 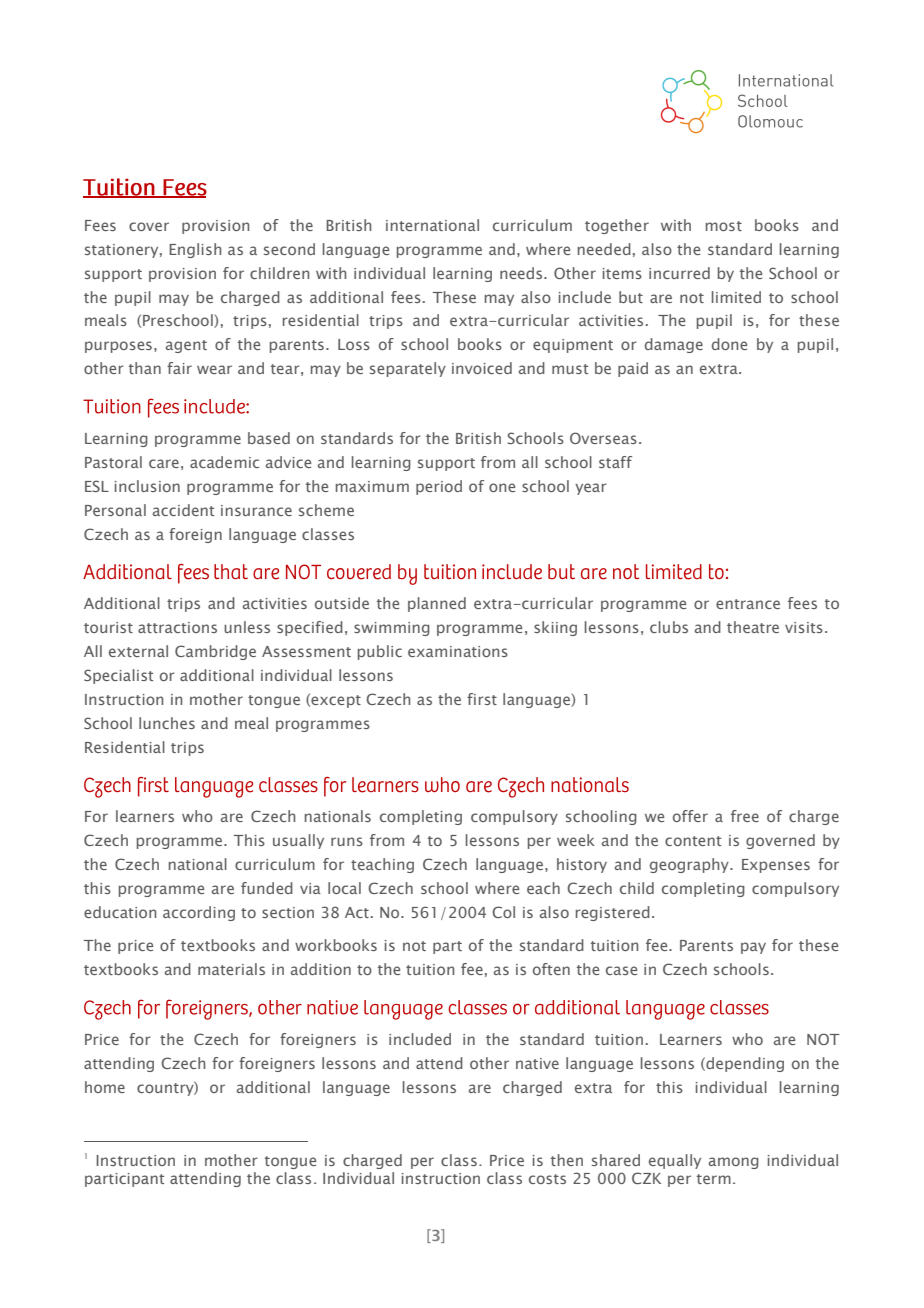 What do you see at coordinates (183, 510) in the page?
I see `accident` at bounding box center [183, 510].
